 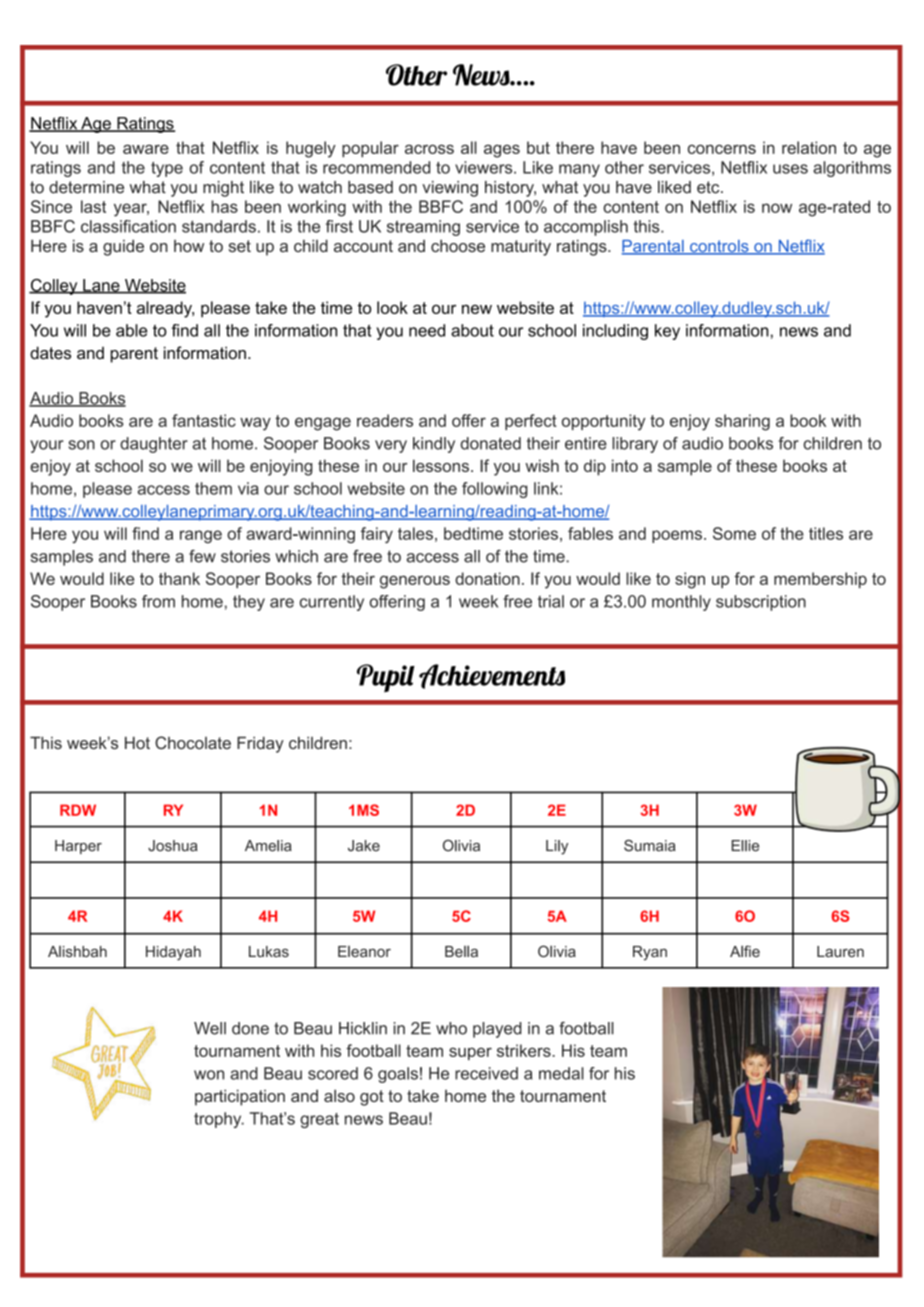 I want to click on type, so click(x=167, y=169).
